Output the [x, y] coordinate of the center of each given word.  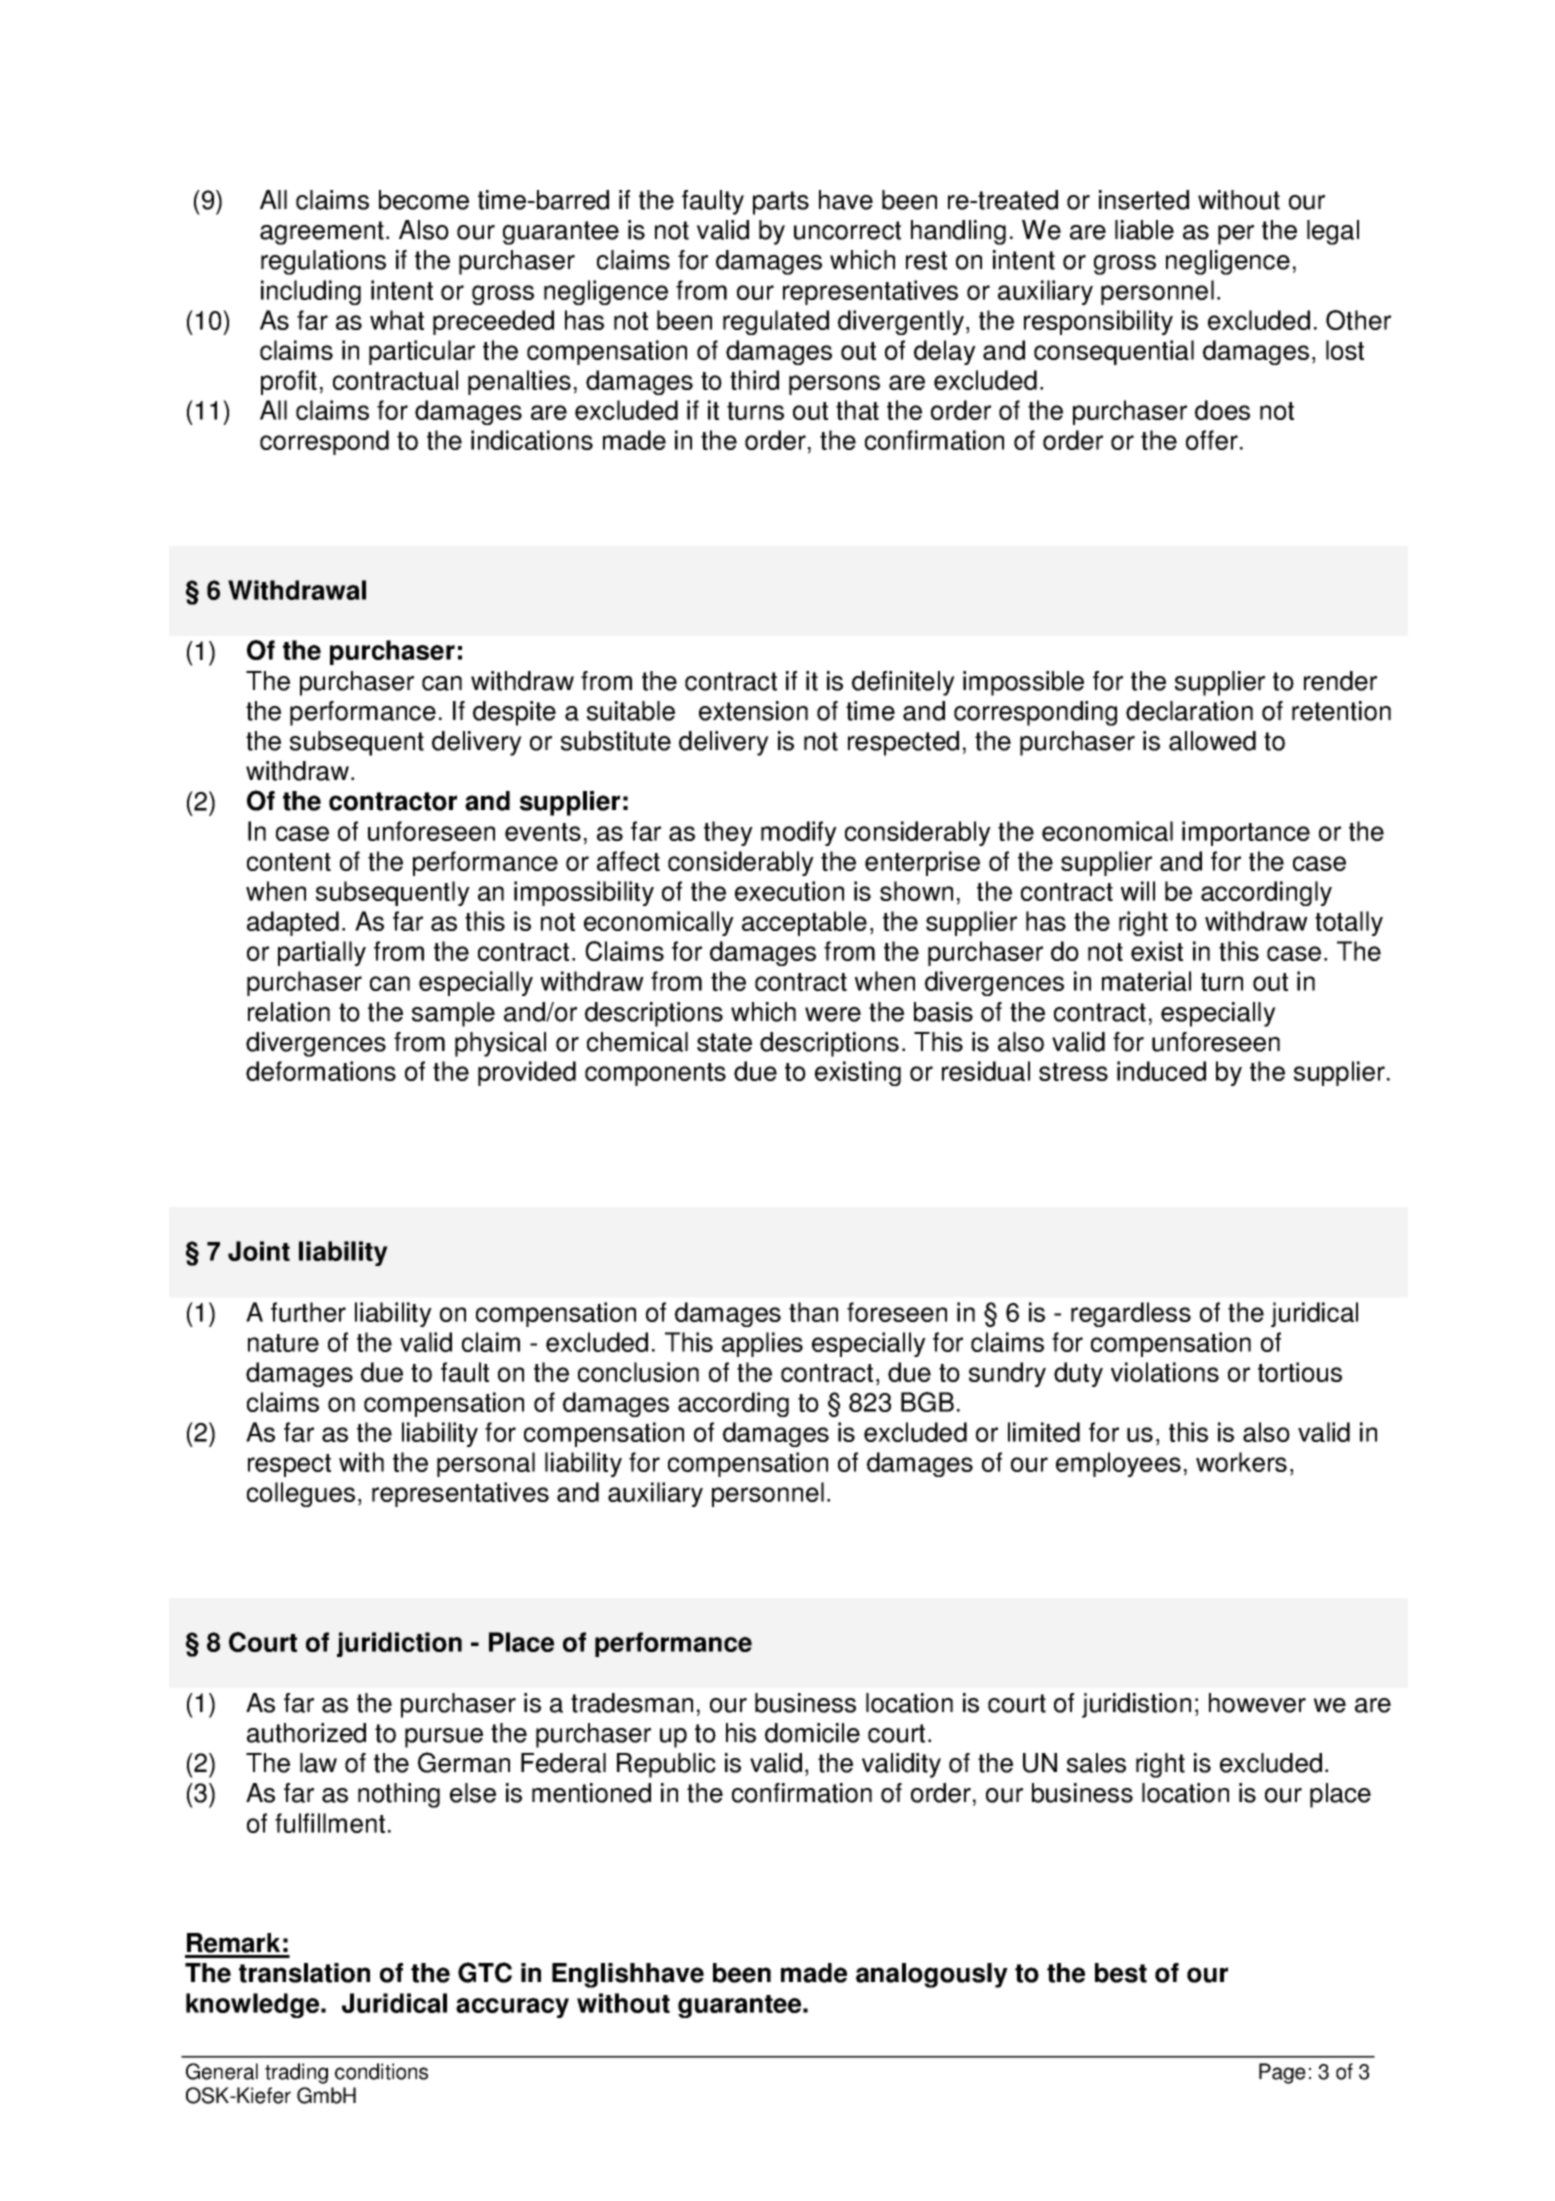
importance [1246, 833]
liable [1144, 230]
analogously [932, 1975]
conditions [381, 2071]
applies [762, 1344]
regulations [323, 262]
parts [781, 203]
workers [1241, 1462]
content [289, 862]
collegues [301, 1494]
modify [799, 833]
